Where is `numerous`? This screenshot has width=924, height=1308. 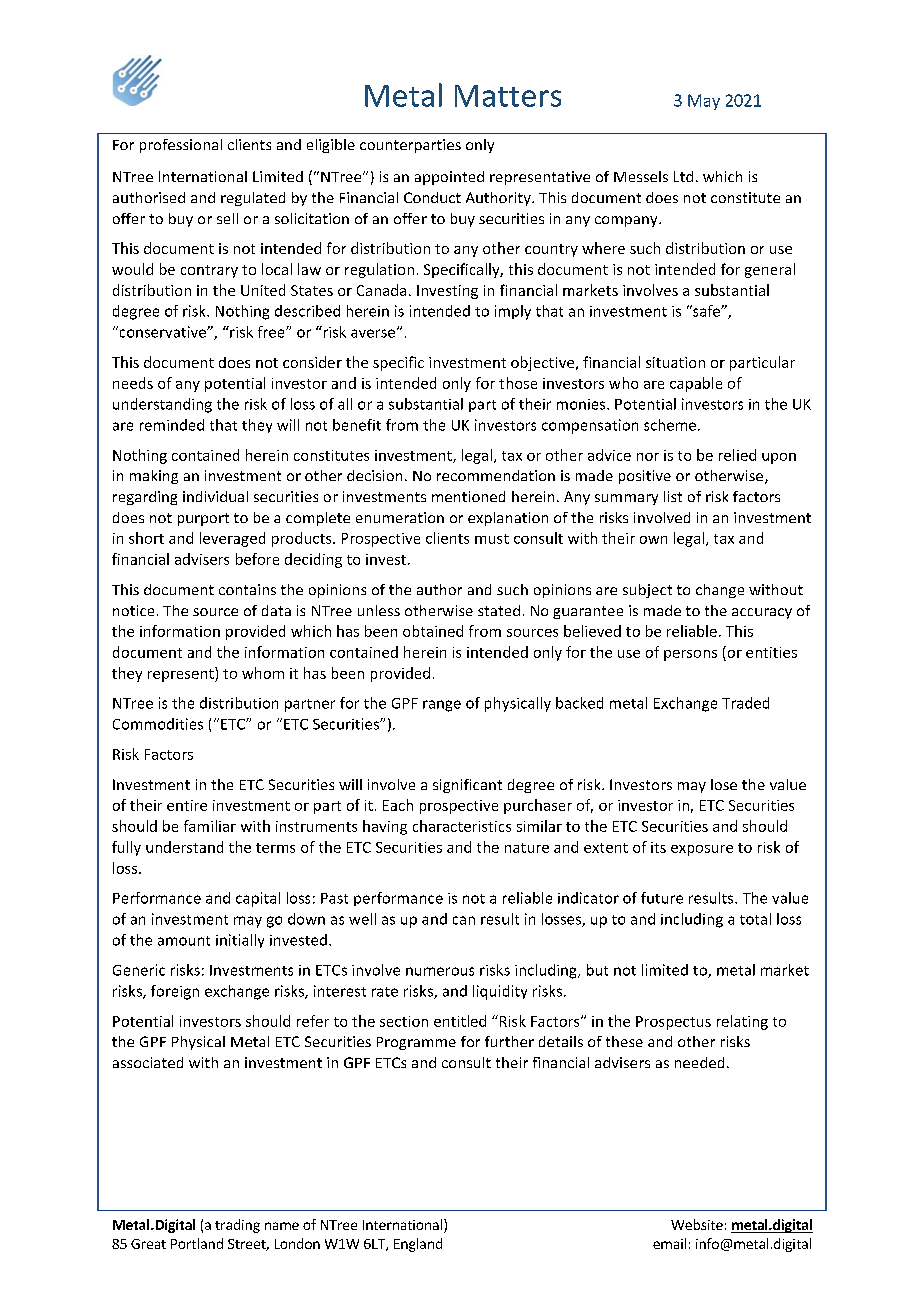
numerous is located at coordinates (440, 971).
